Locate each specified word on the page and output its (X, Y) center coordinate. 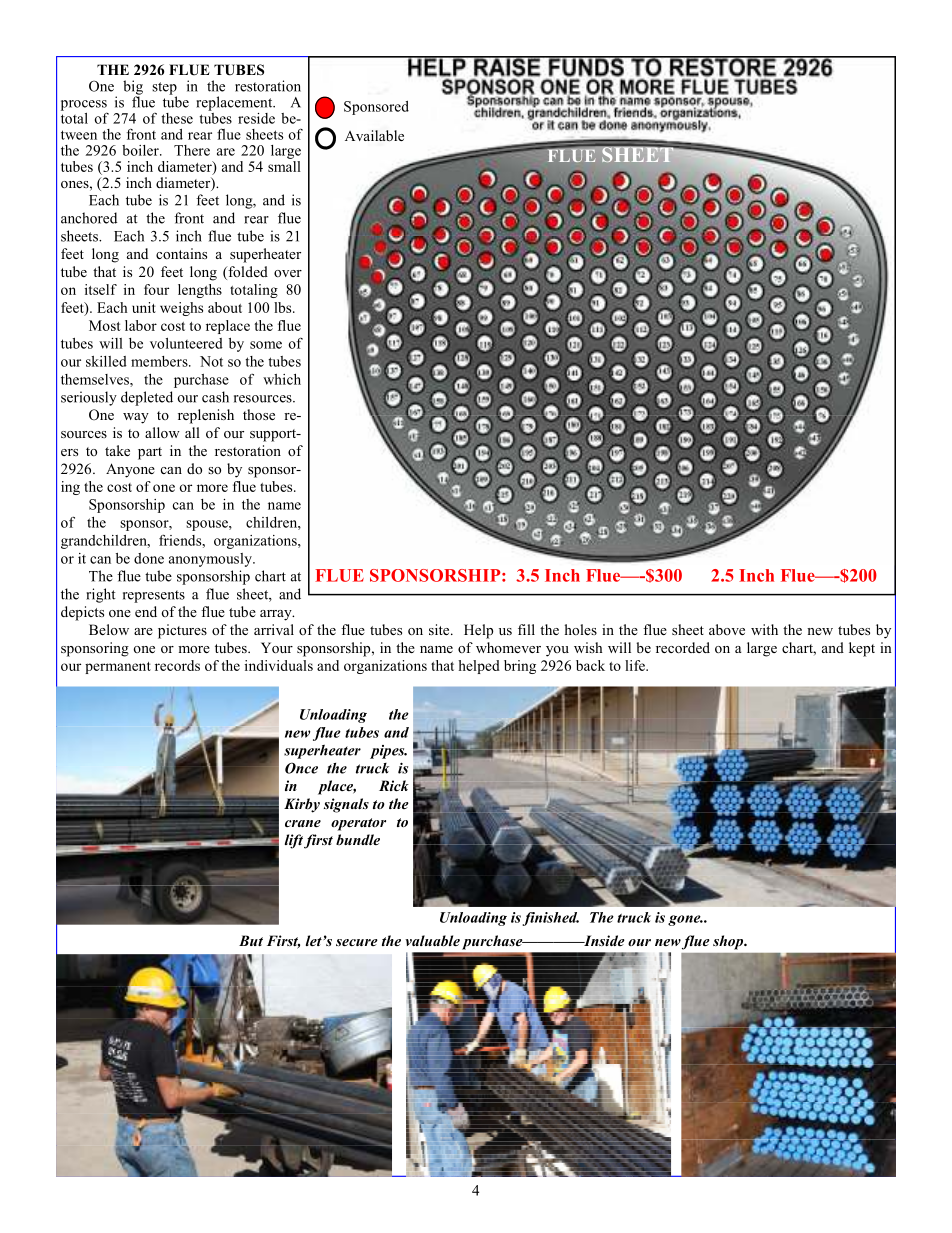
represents (154, 596)
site (440, 629)
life (636, 665)
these (177, 118)
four (156, 289)
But (251, 940)
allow (162, 432)
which (282, 379)
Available (374, 135)
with (764, 629)
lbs (284, 307)
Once (301, 768)
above (727, 629)
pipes (388, 752)
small (284, 165)
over (288, 273)
